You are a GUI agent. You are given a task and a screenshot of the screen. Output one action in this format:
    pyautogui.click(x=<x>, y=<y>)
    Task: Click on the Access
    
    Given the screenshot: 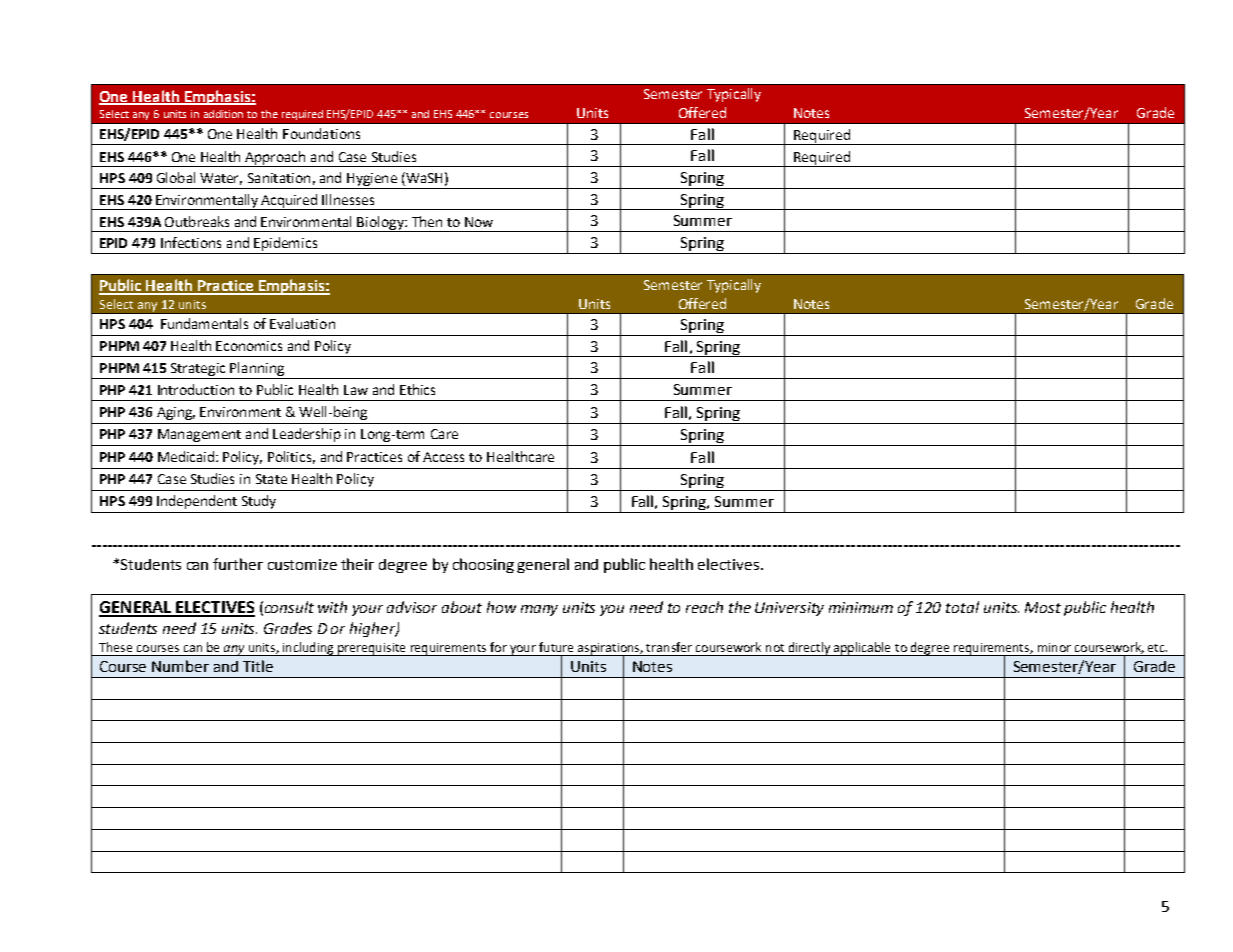 What is the action you would take?
    pyautogui.click(x=443, y=457)
